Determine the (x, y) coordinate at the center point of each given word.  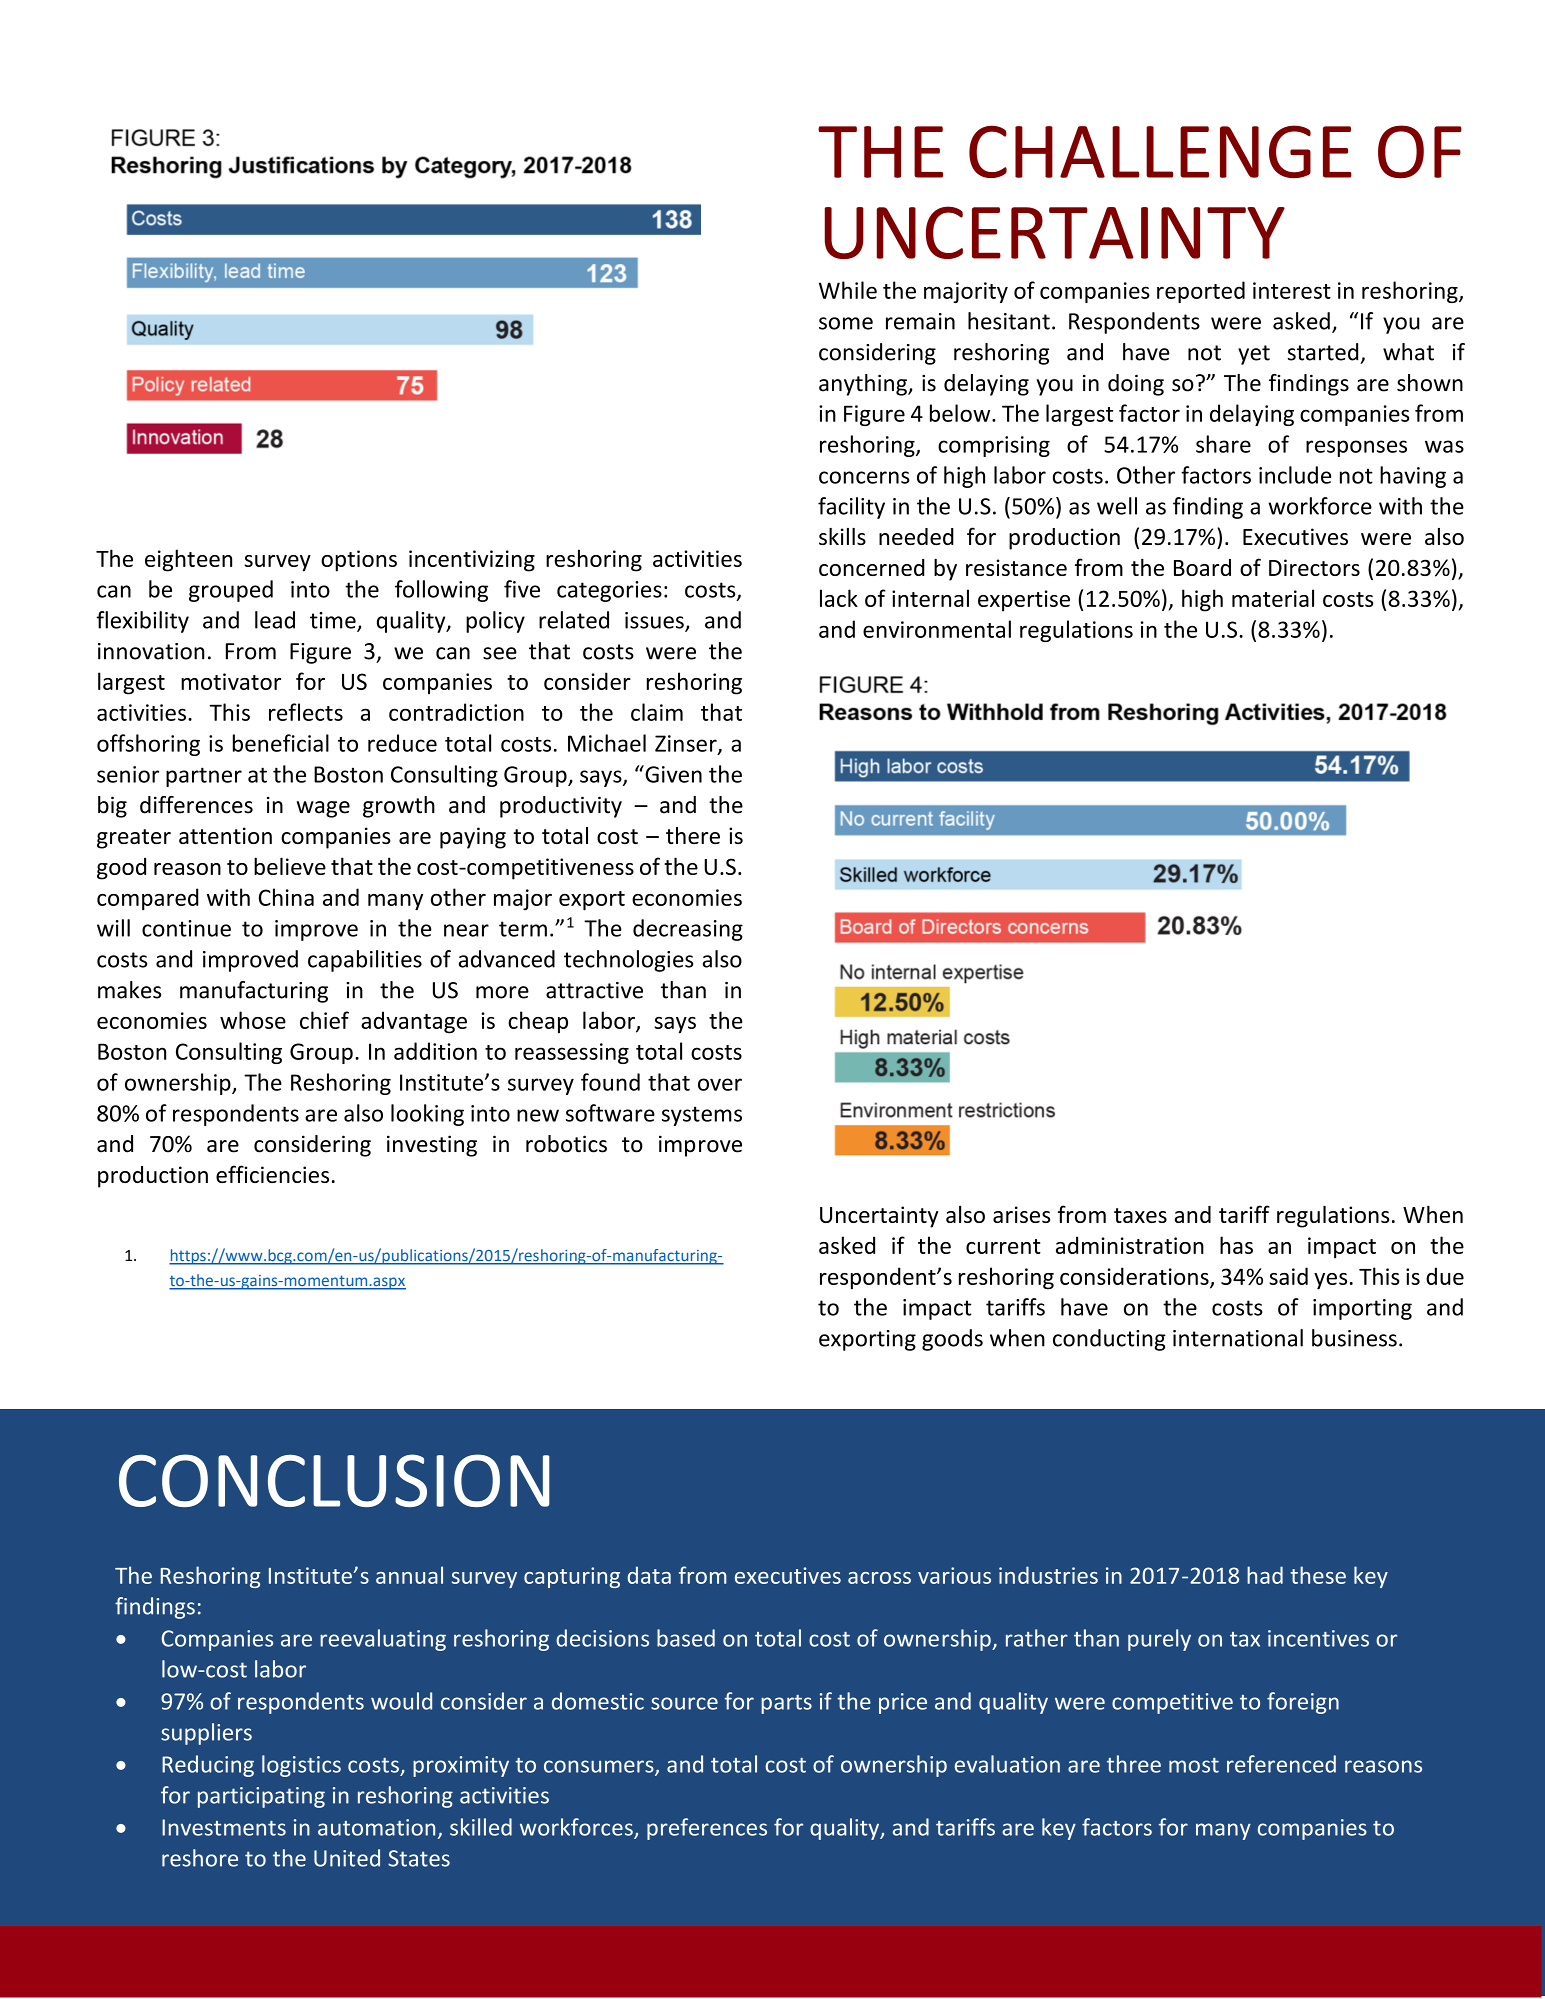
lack (839, 598)
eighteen (188, 560)
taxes (1140, 1215)
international (1238, 1338)
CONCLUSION (334, 1480)
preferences (707, 1829)
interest (1292, 290)
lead (275, 620)
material (1273, 598)
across (879, 1578)
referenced (1281, 1764)
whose (253, 1020)
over (720, 1084)
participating (261, 1797)
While (848, 290)
